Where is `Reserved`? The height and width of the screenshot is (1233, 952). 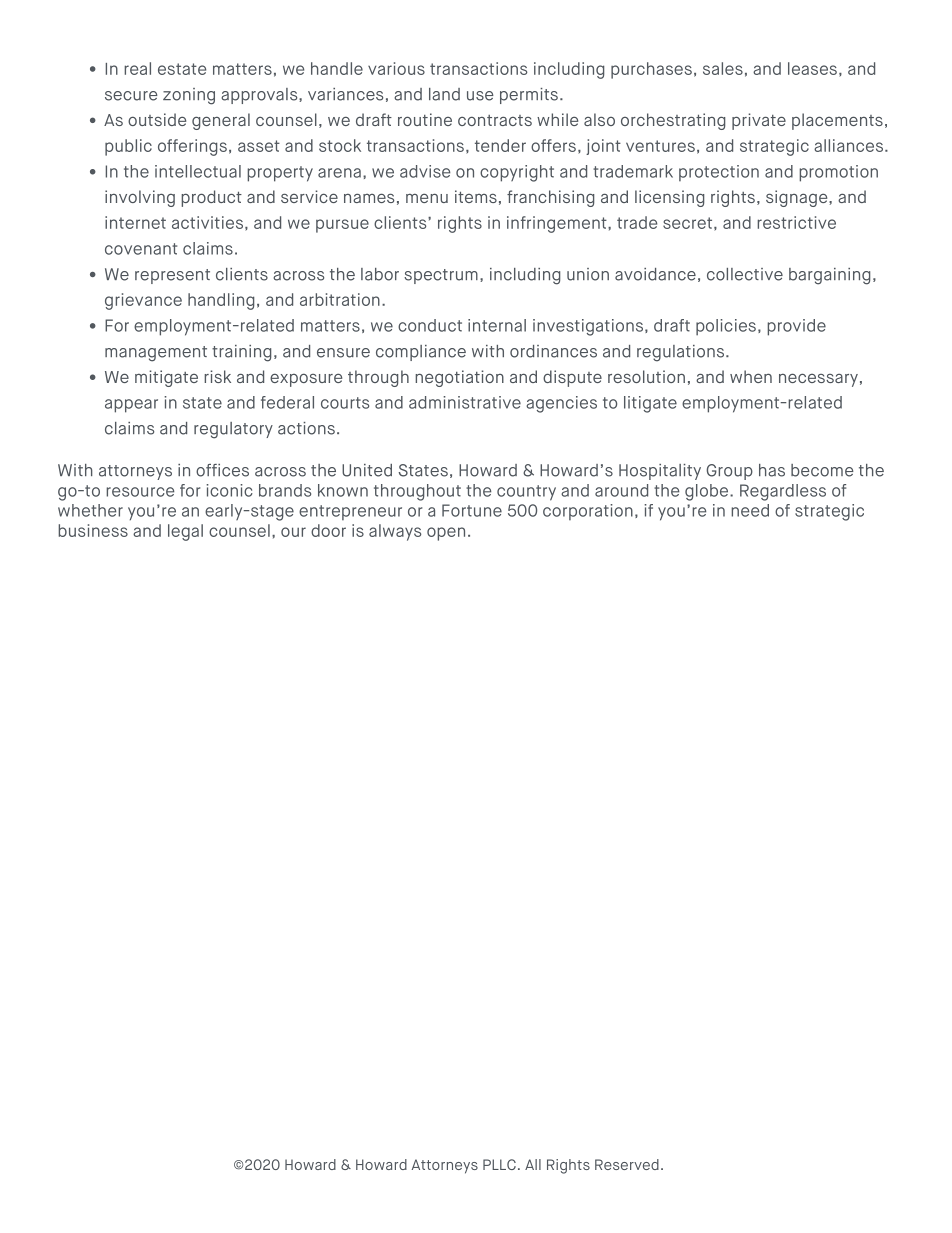
Reserved is located at coordinates (627, 1164).
